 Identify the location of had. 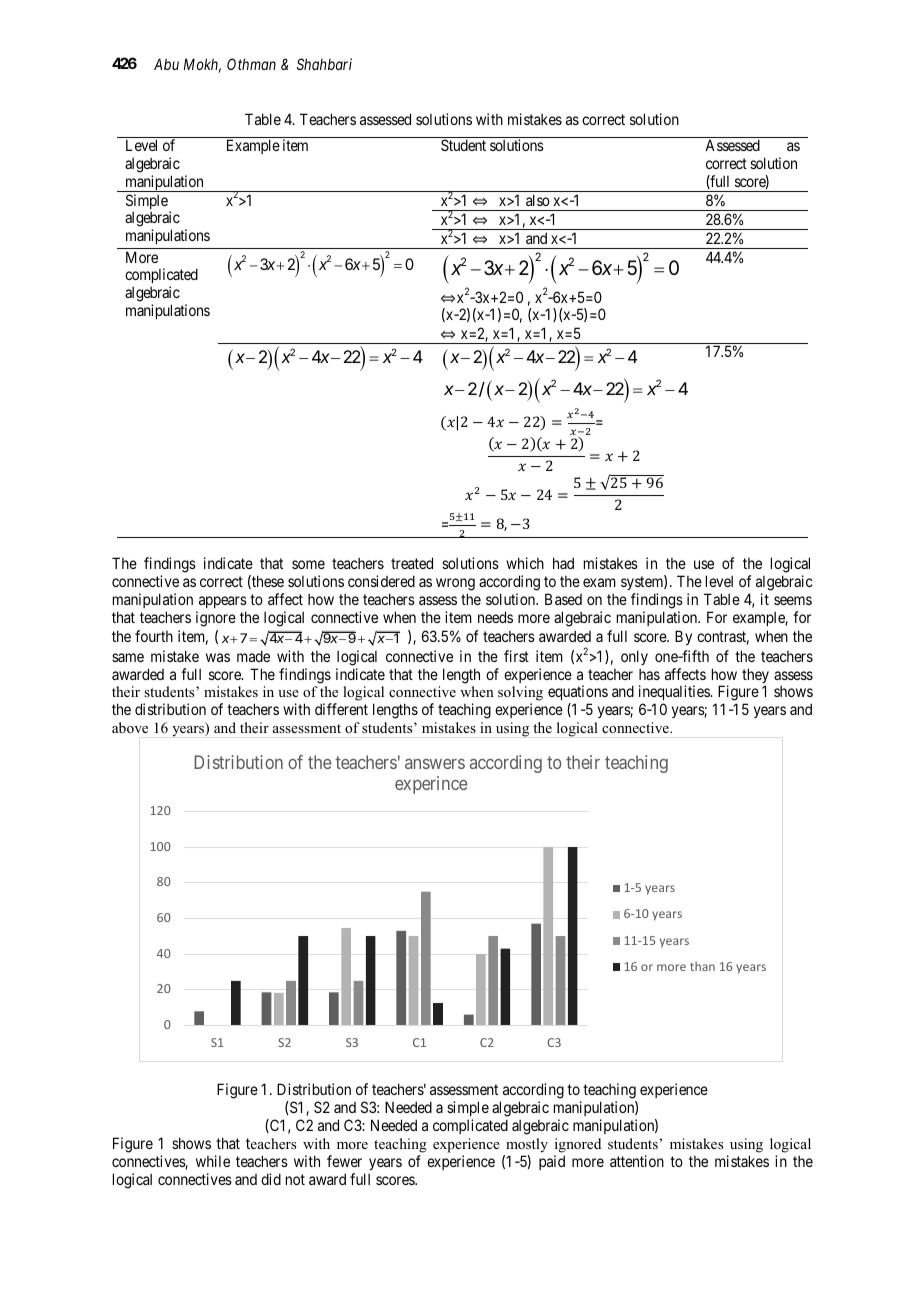
(563, 563).
